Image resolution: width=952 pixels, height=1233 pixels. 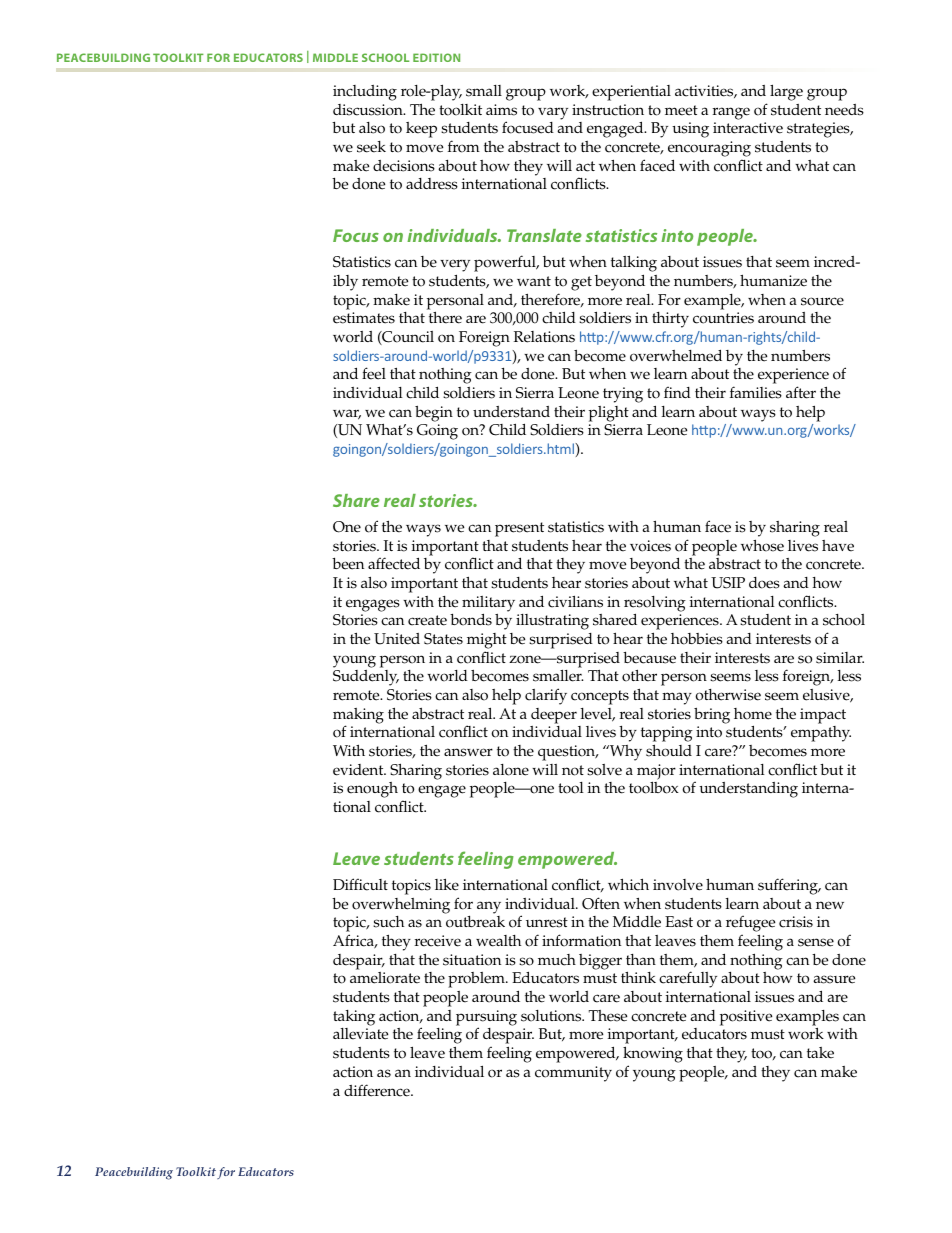 What do you see at coordinates (821, 734) in the screenshot?
I see `empathy` at bounding box center [821, 734].
